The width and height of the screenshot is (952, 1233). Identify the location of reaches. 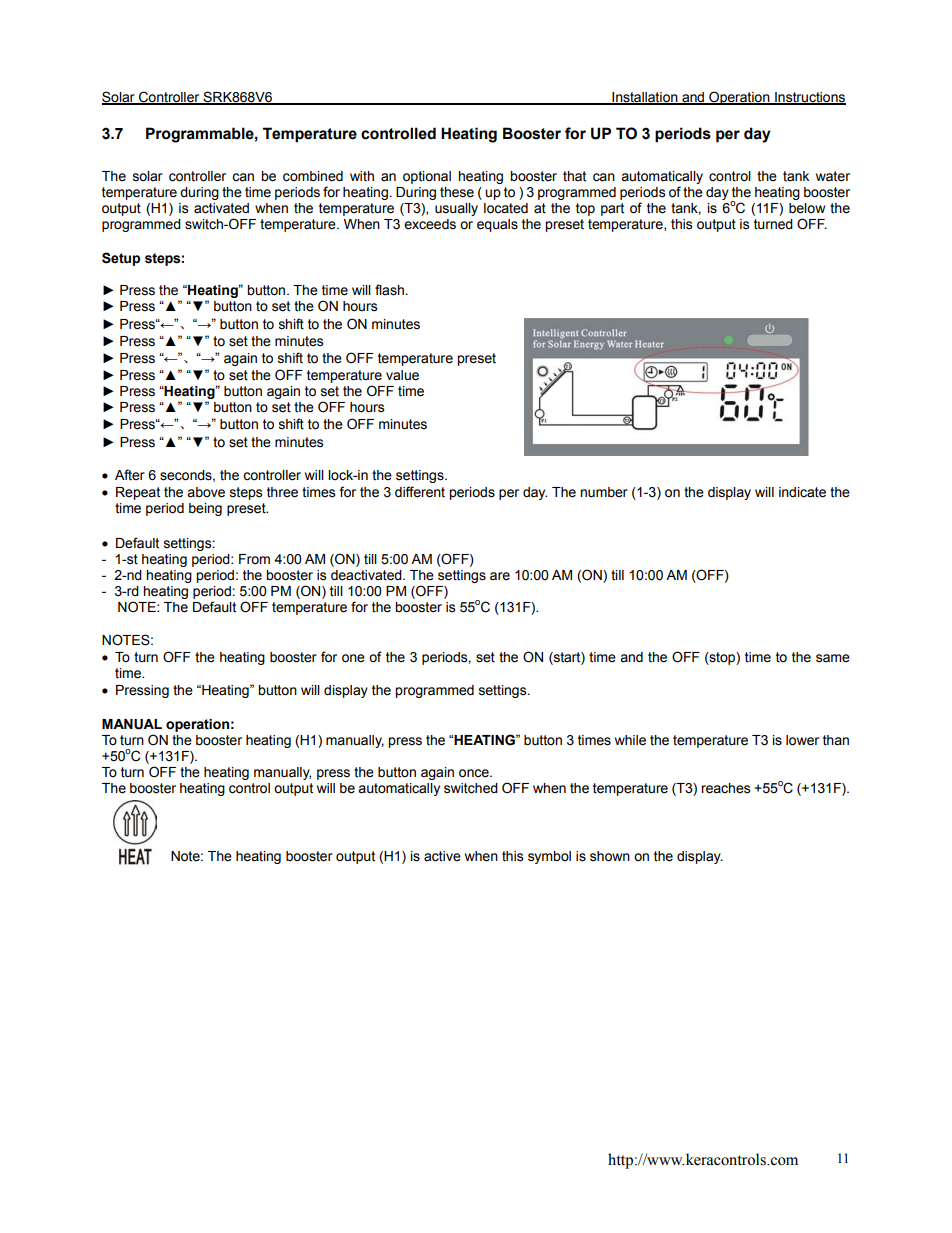
(725, 788).
